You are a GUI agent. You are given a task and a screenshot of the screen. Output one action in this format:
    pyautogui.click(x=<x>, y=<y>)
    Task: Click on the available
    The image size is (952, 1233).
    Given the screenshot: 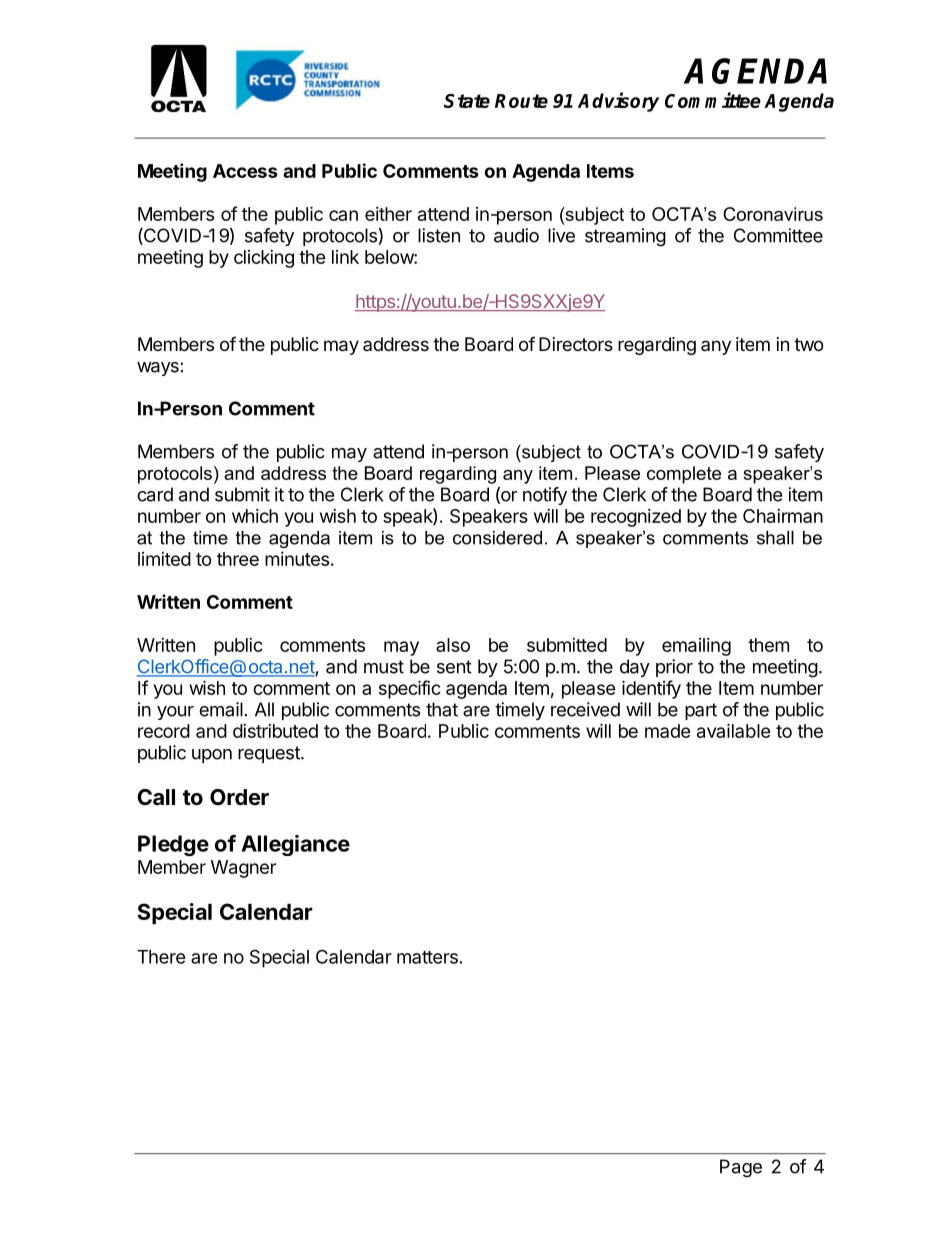 What is the action you would take?
    pyautogui.click(x=734, y=730)
